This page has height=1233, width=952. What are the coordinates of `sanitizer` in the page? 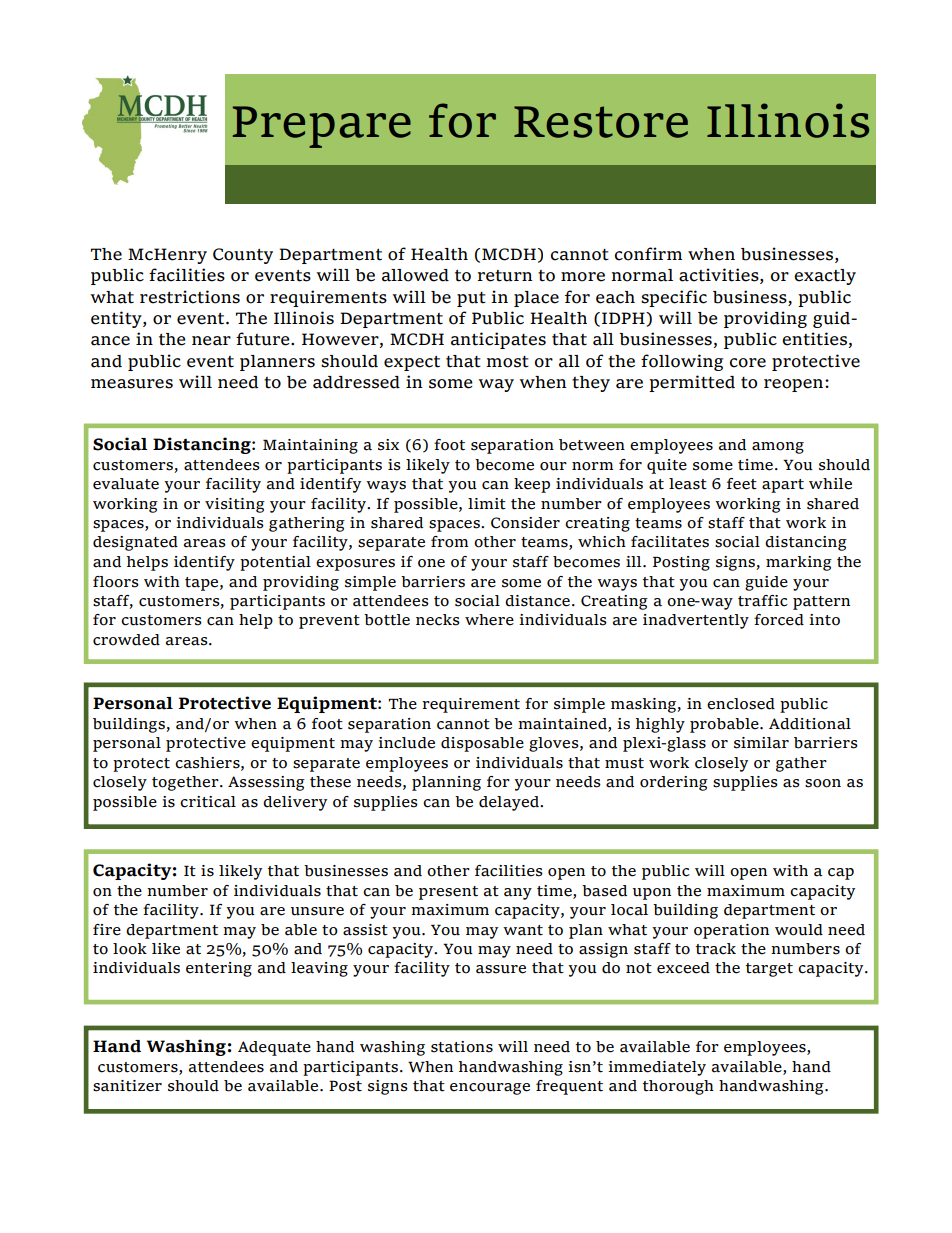 It's located at (127, 1086).
